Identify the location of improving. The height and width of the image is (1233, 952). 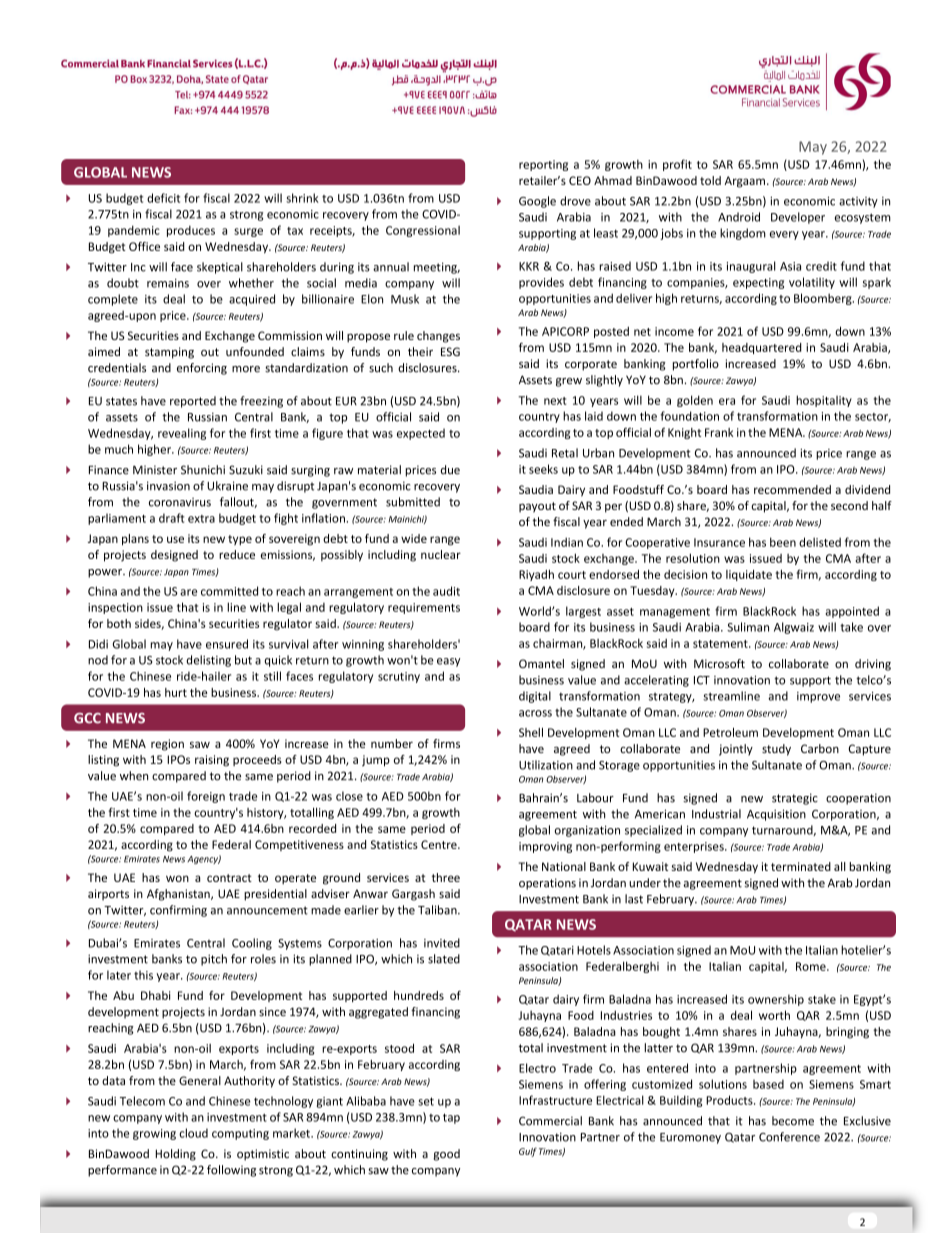
(545, 847).
